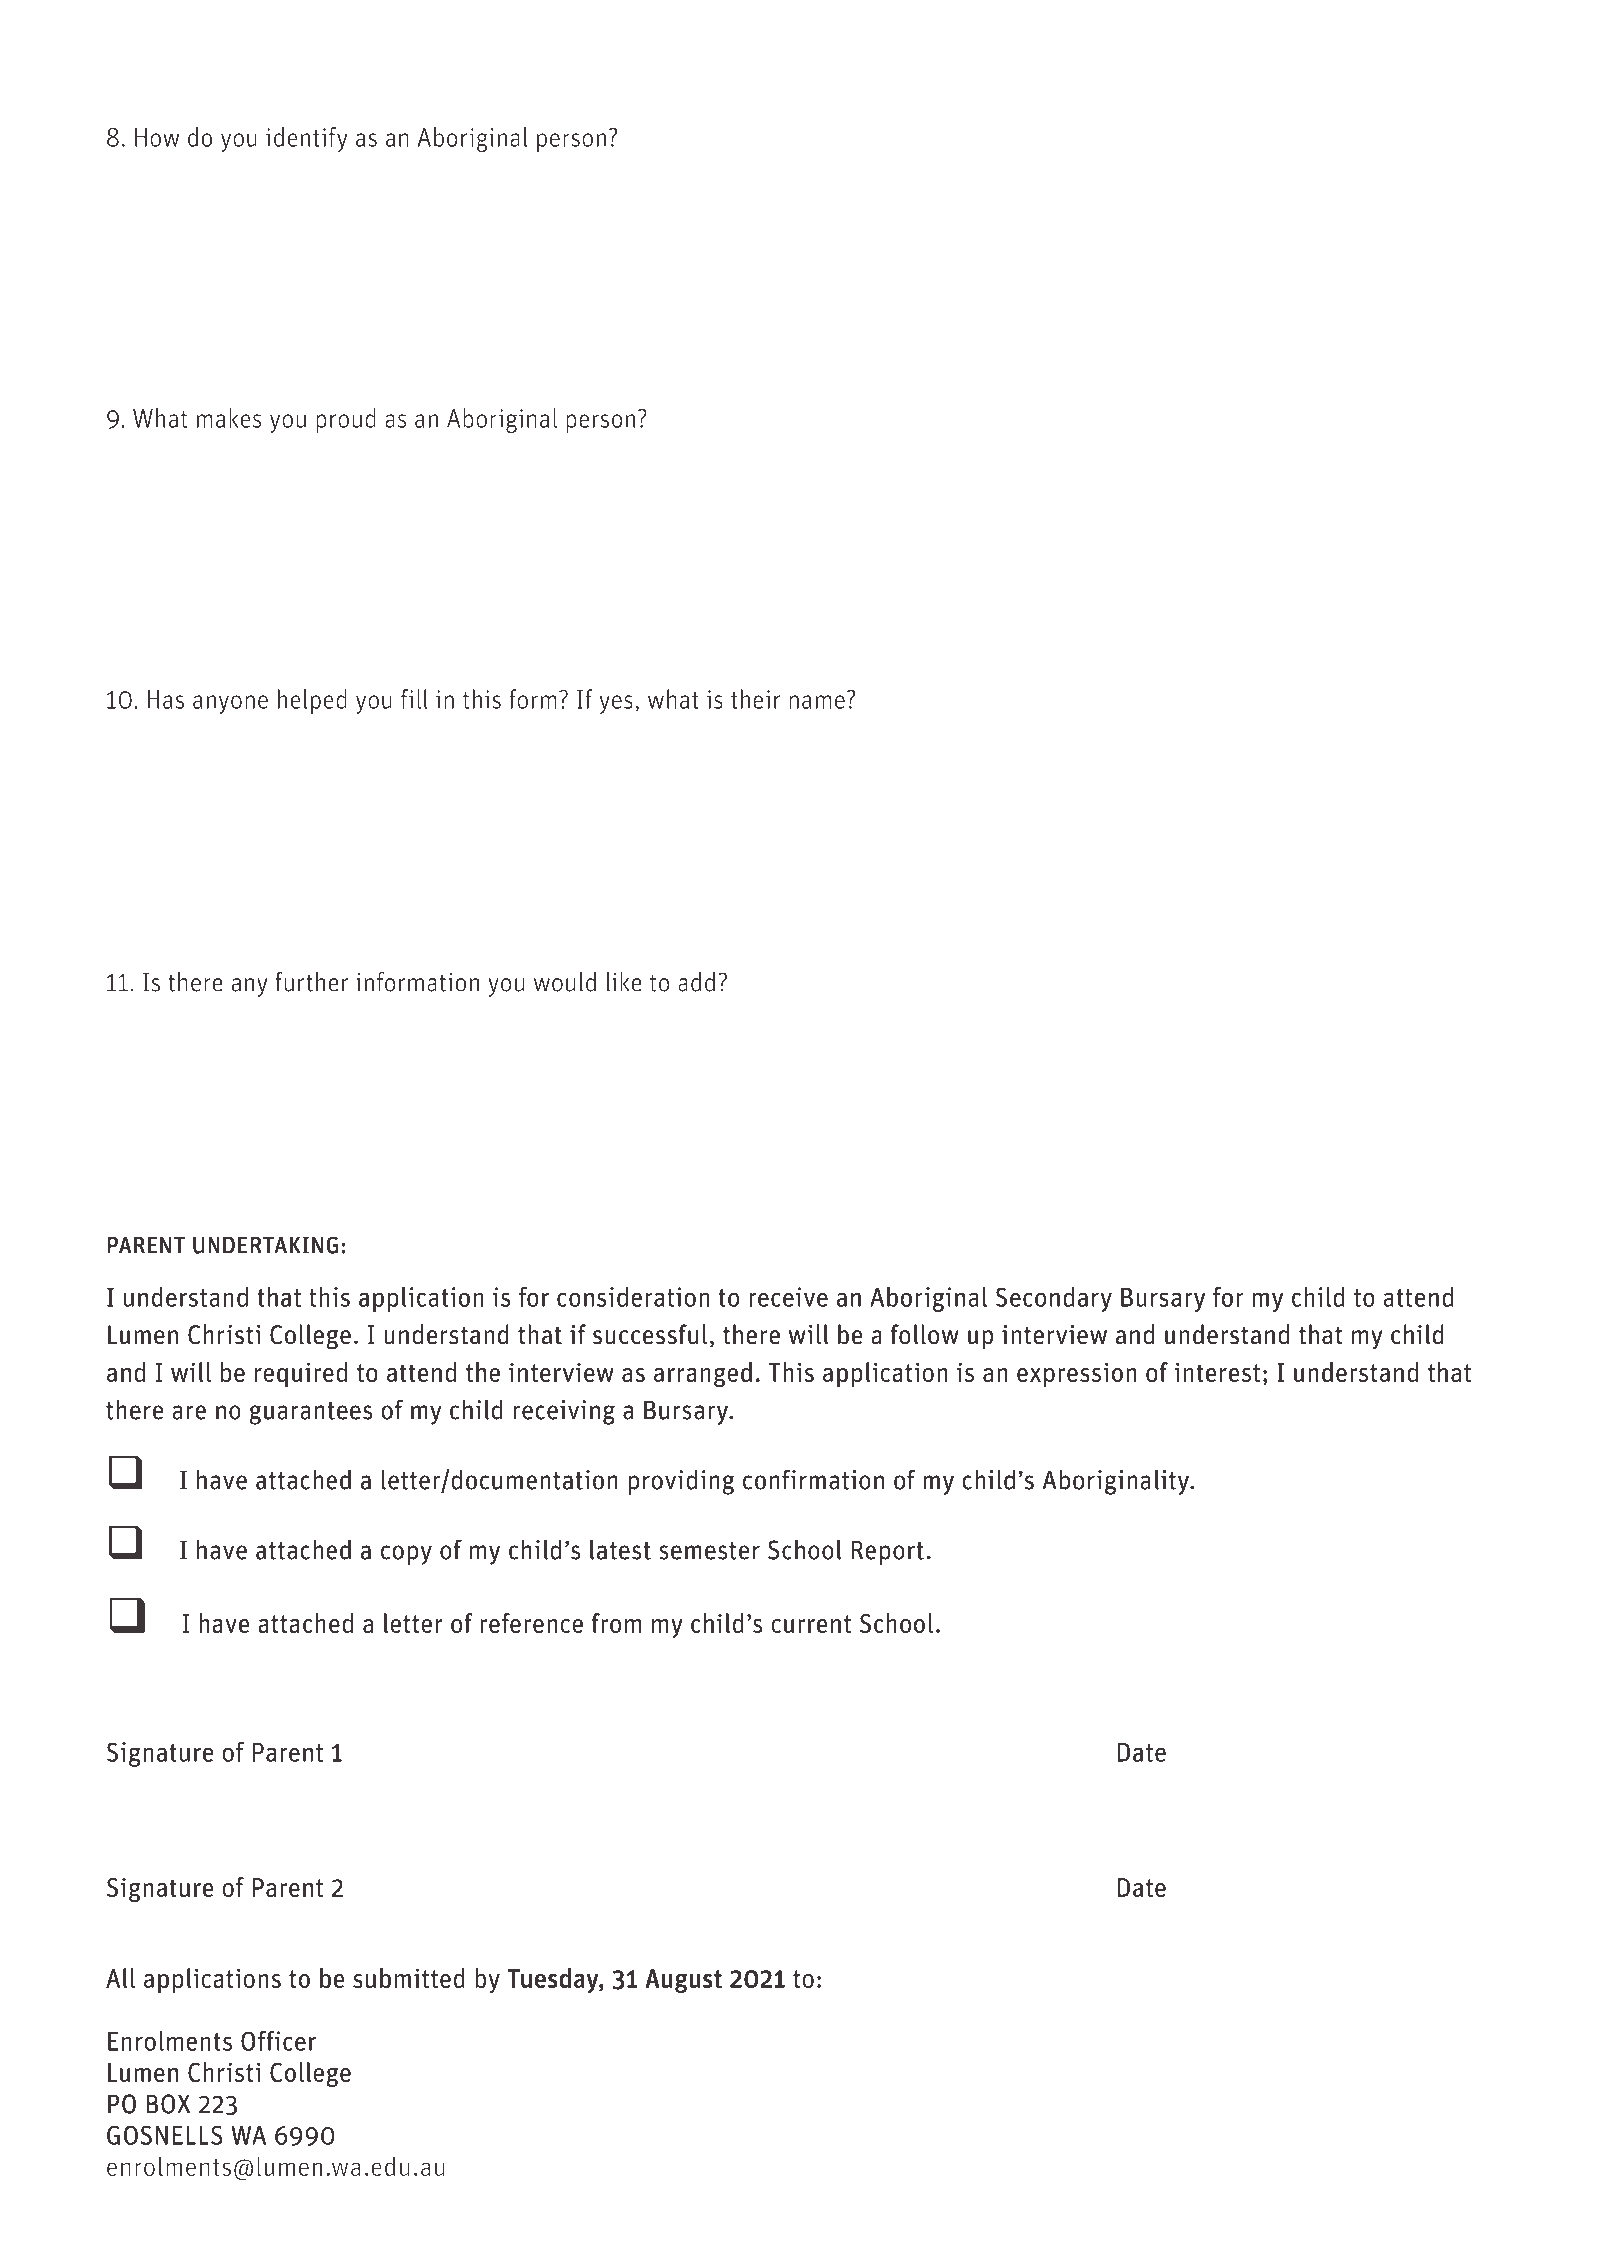  Describe the element at coordinates (683, 1981) in the page. I see `August` at that location.
